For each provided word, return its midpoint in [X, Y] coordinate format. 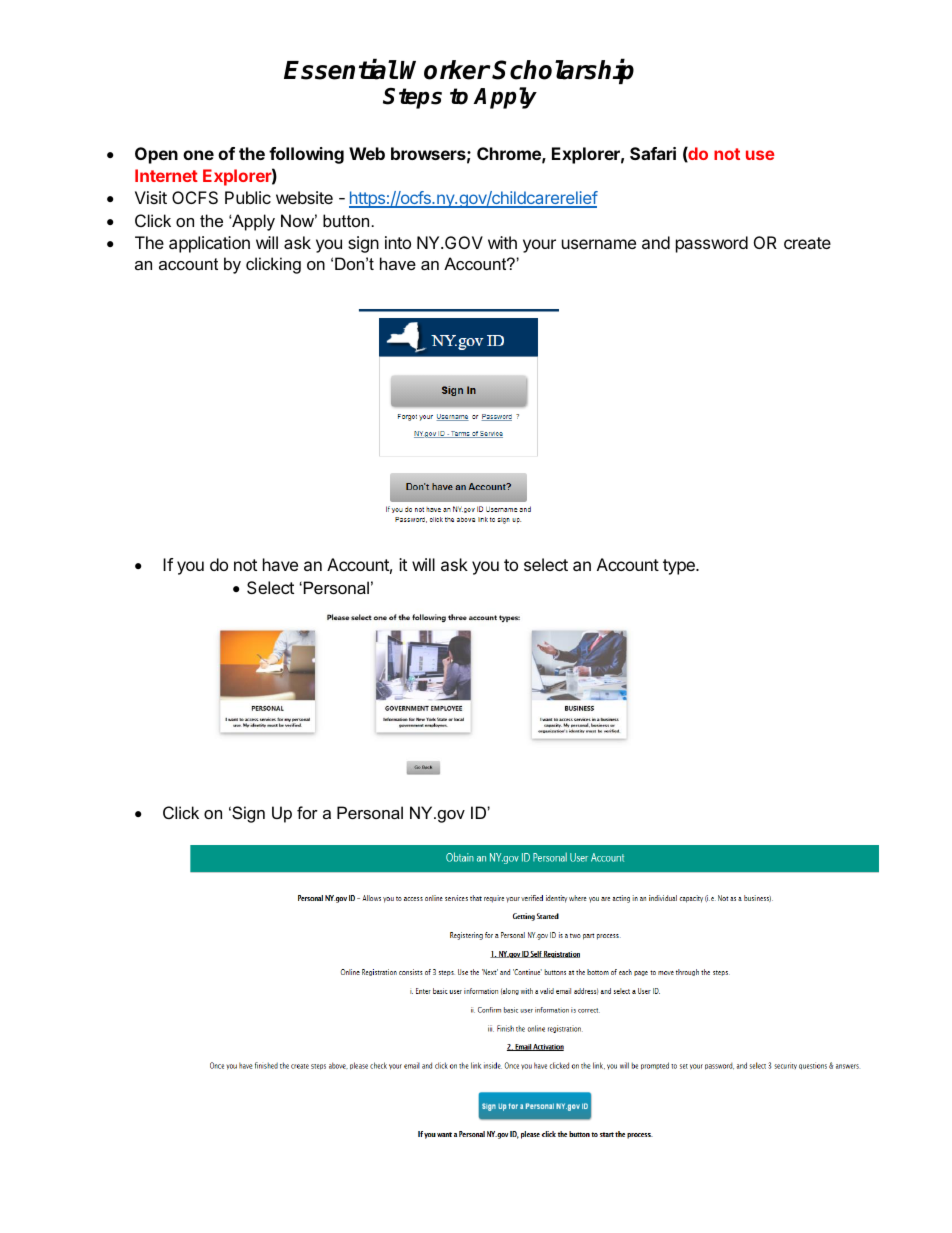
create [807, 243]
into [398, 242]
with [502, 242]
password [712, 244]
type [680, 567]
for [307, 812]
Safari [653, 153]
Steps [412, 98]
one [198, 155]
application [209, 244]
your [539, 246]
